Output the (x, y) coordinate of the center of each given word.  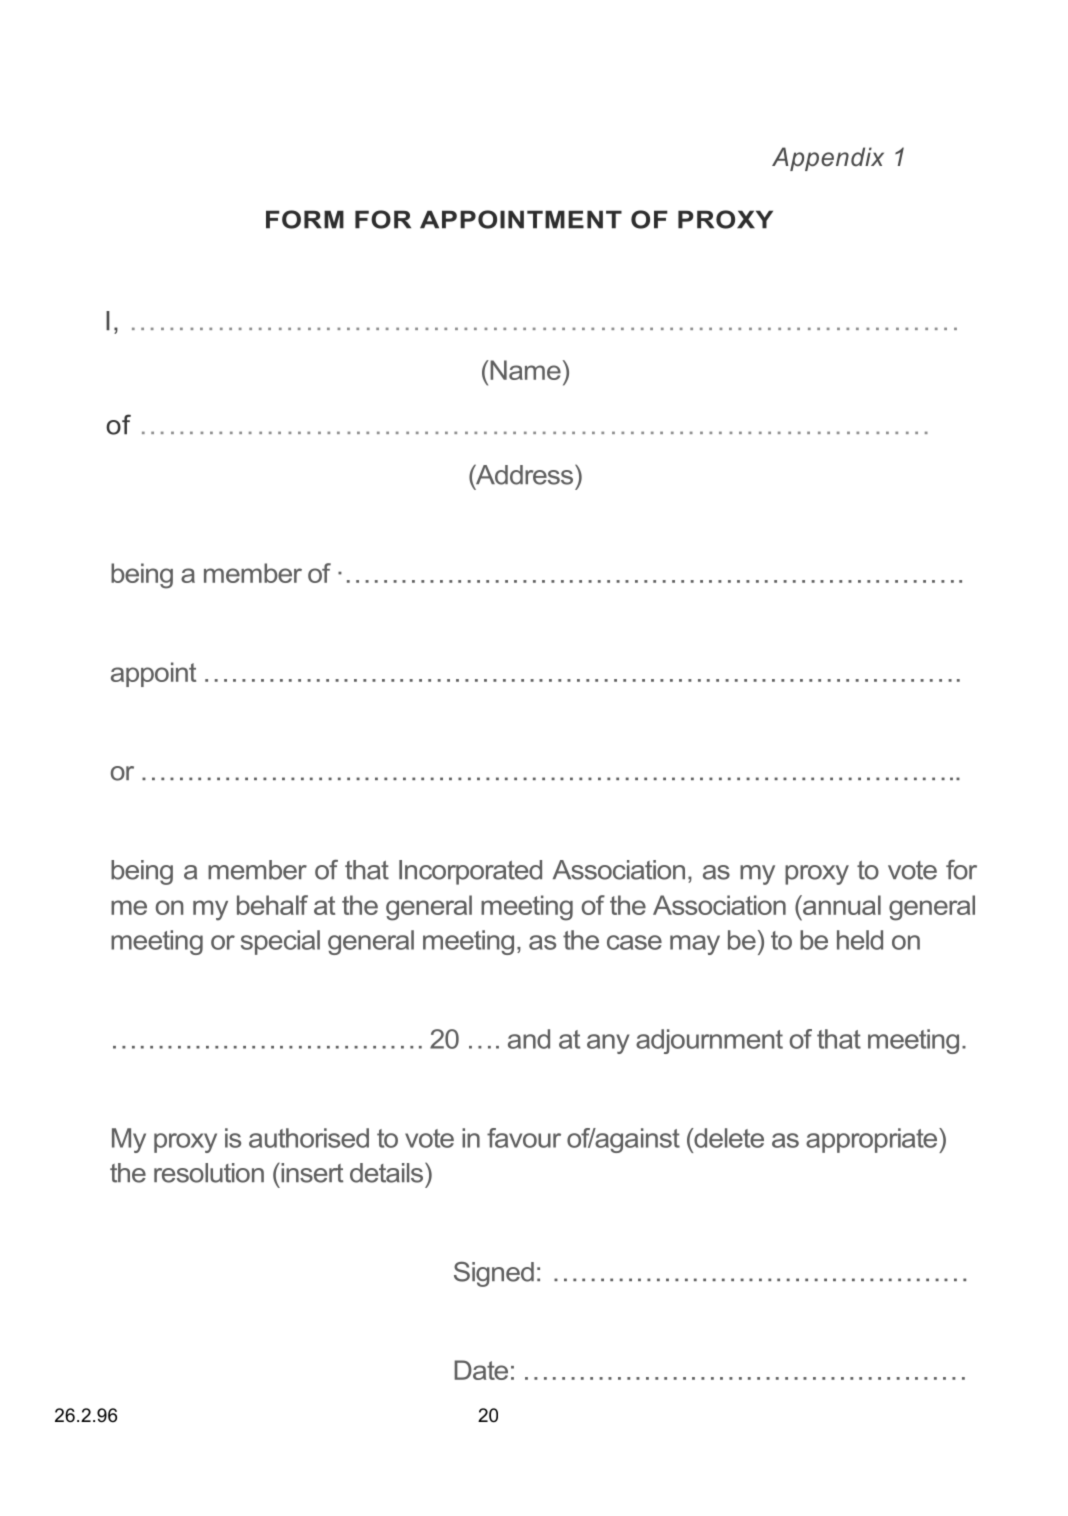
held (860, 940)
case (634, 942)
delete (728, 1138)
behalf (272, 905)
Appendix (828, 159)
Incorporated (470, 872)
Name (524, 370)
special (280, 942)
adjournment (709, 1041)
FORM (305, 219)
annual (841, 905)
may (695, 945)
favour (524, 1138)
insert (311, 1173)
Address (525, 474)
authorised (309, 1138)
